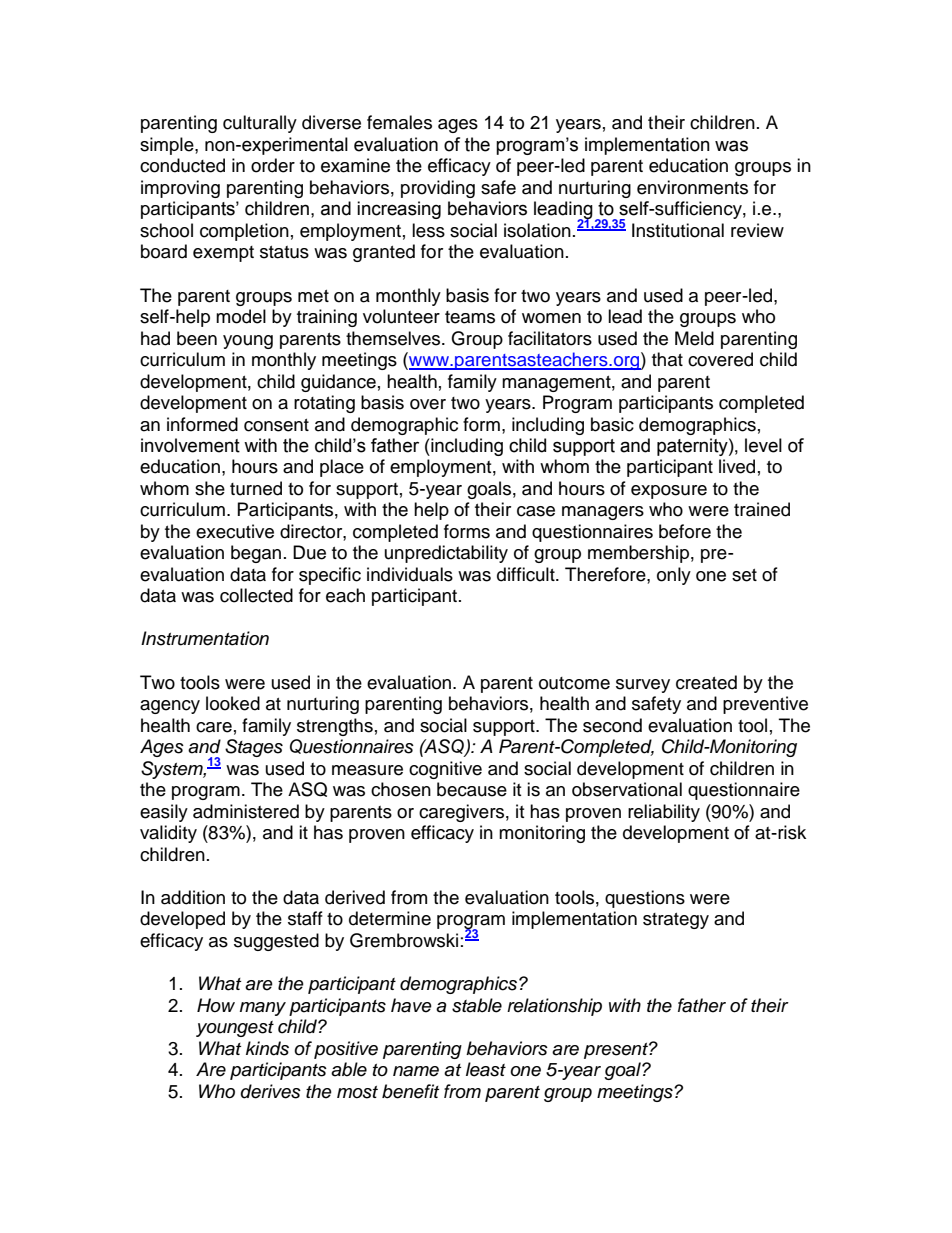 The image size is (952, 1233). Describe the element at coordinates (674, 576) in the image. I see `only` at that location.
